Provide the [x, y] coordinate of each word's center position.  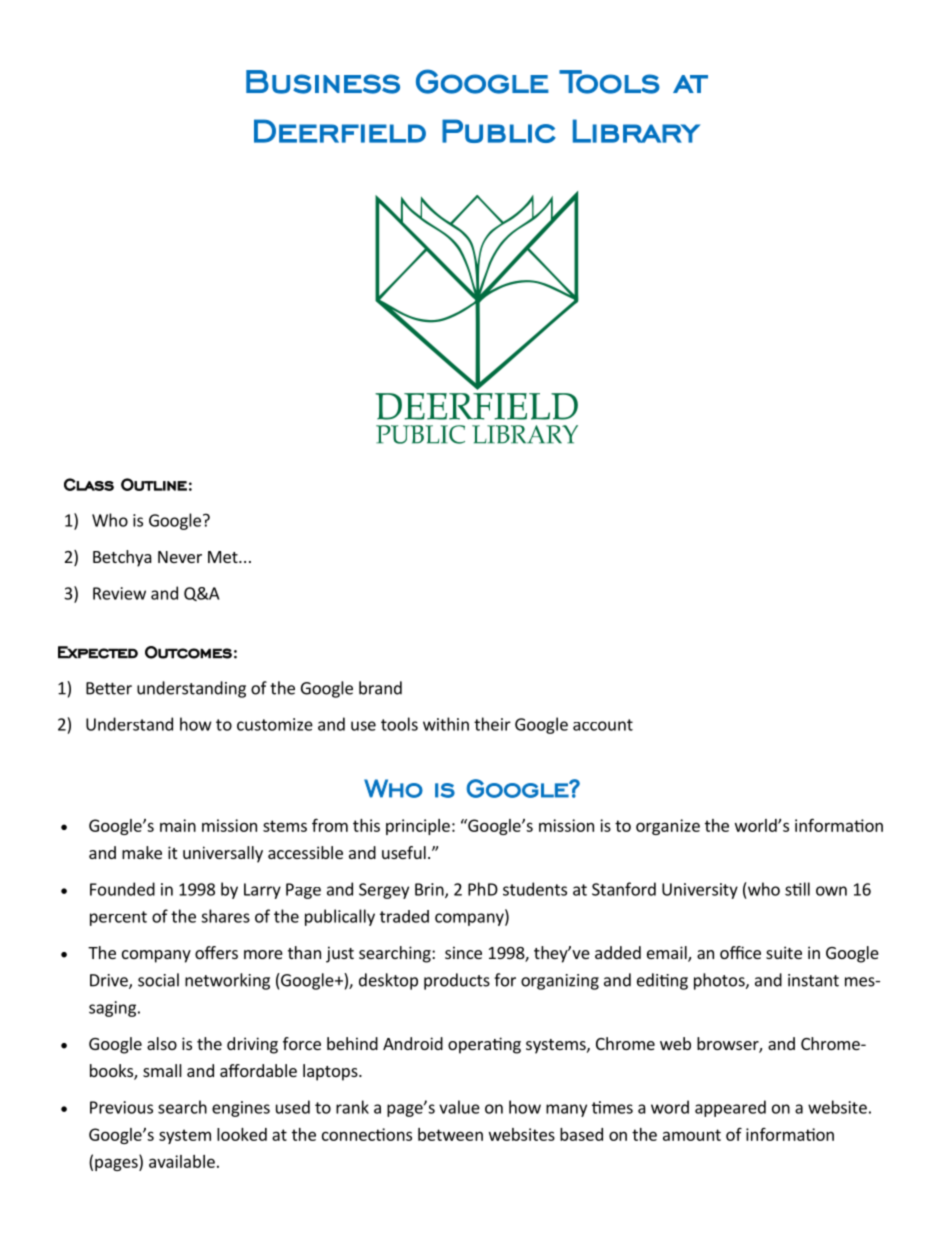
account [603, 725]
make [142, 852]
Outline [154, 484]
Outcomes [188, 652]
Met [224, 557]
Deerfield [340, 131]
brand [380, 688]
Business [323, 82]
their [492, 724]
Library [636, 131]
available [182, 1161]
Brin [430, 890]
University [700, 891]
